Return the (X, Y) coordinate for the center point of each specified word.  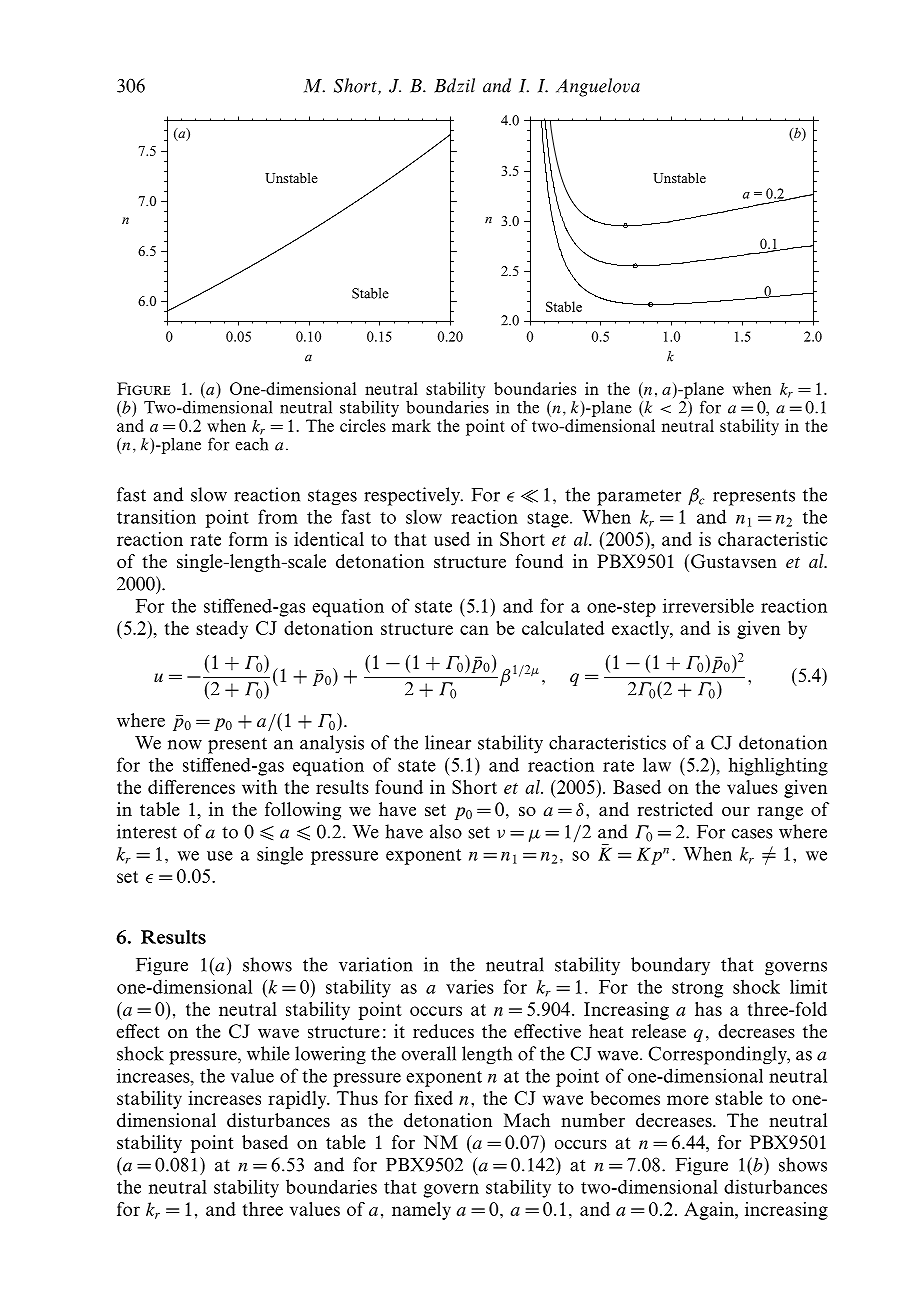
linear (448, 742)
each (252, 444)
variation (376, 964)
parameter (639, 497)
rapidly (298, 1100)
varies (470, 986)
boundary (670, 966)
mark (411, 425)
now (185, 745)
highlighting (778, 767)
